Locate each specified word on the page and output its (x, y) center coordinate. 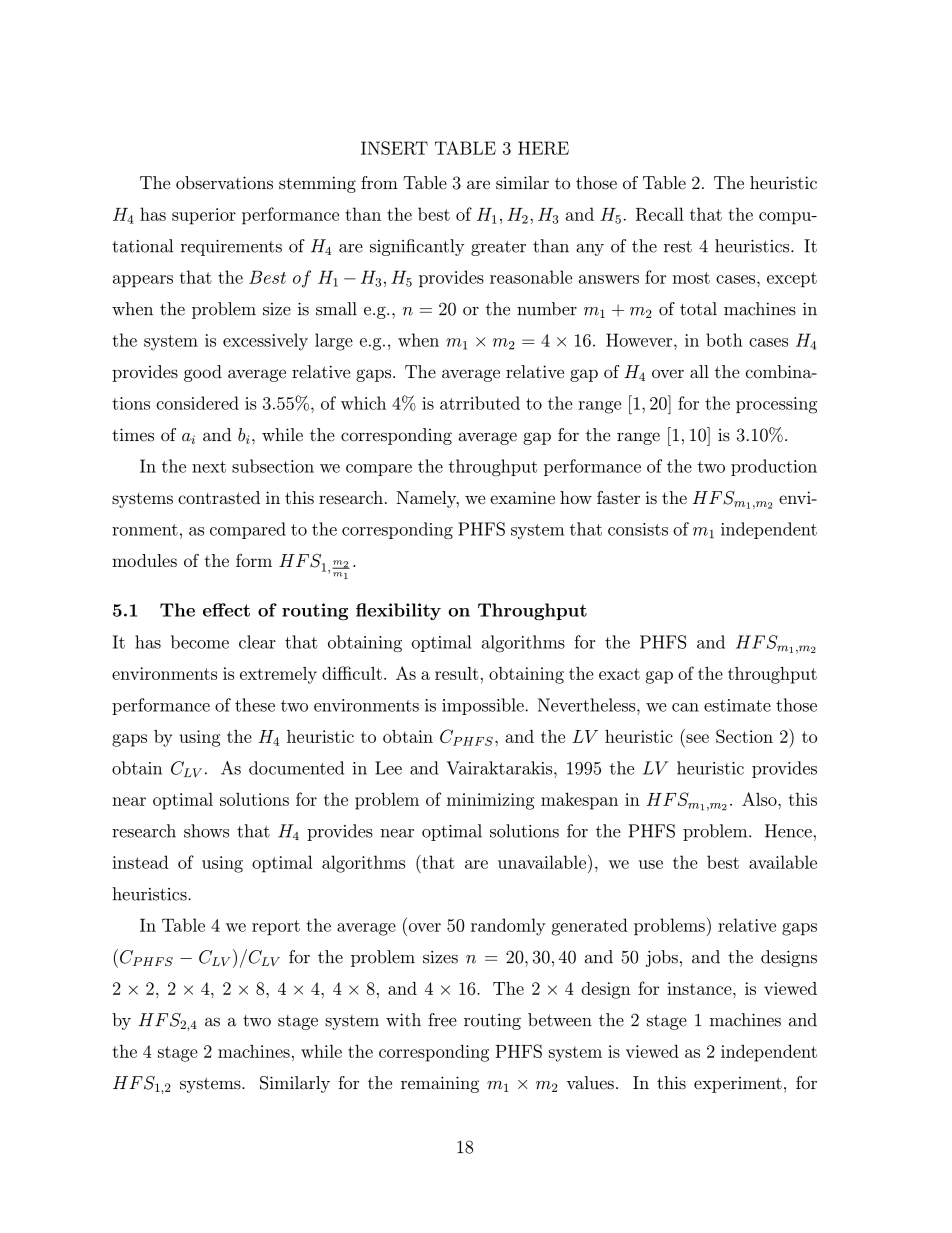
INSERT (394, 148)
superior (204, 216)
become (200, 642)
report (276, 927)
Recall (660, 214)
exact (619, 674)
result (456, 673)
